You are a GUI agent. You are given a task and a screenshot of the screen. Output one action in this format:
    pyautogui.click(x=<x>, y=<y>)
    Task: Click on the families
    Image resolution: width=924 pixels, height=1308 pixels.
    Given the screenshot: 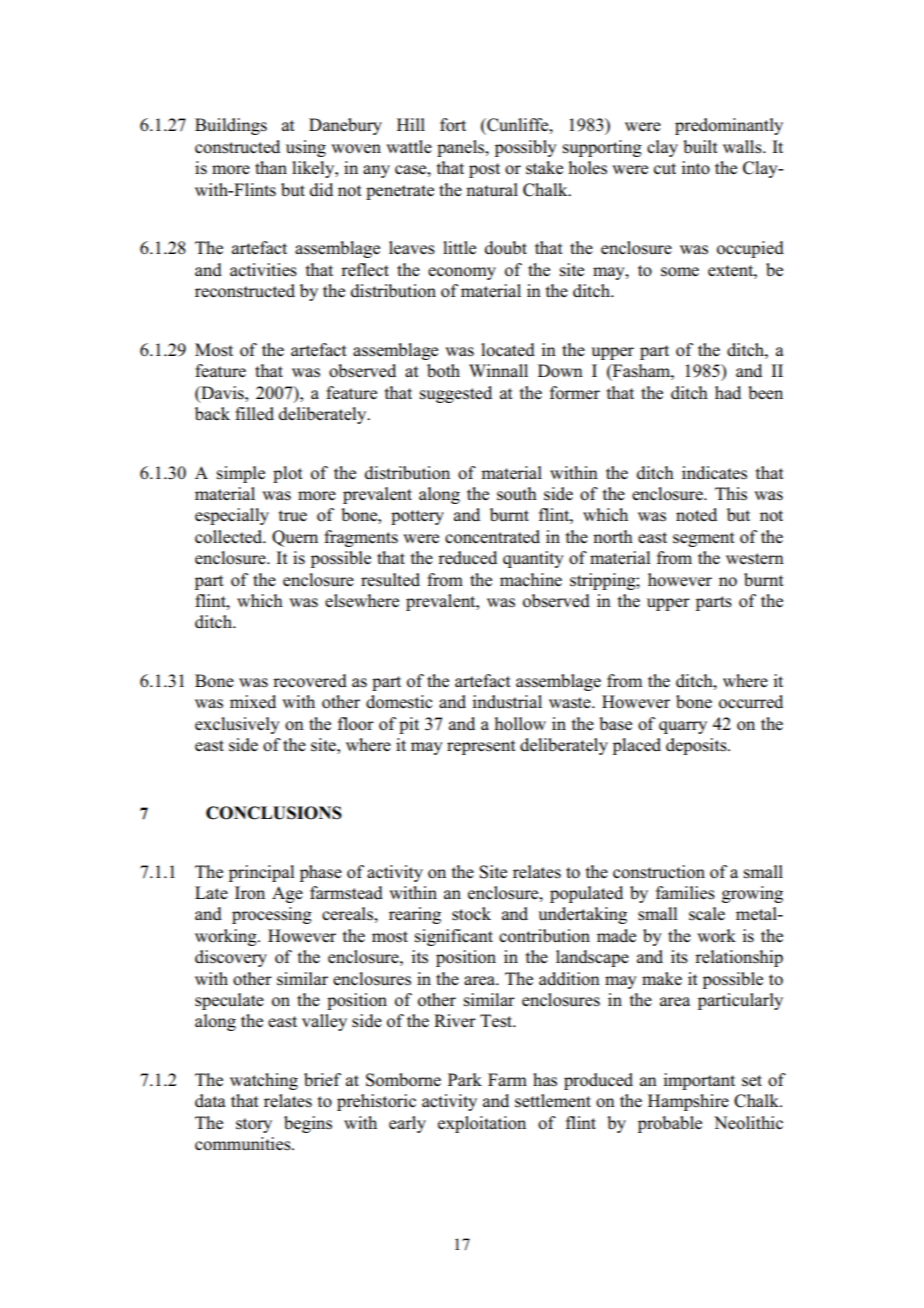 What is the action you would take?
    pyautogui.click(x=685, y=893)
